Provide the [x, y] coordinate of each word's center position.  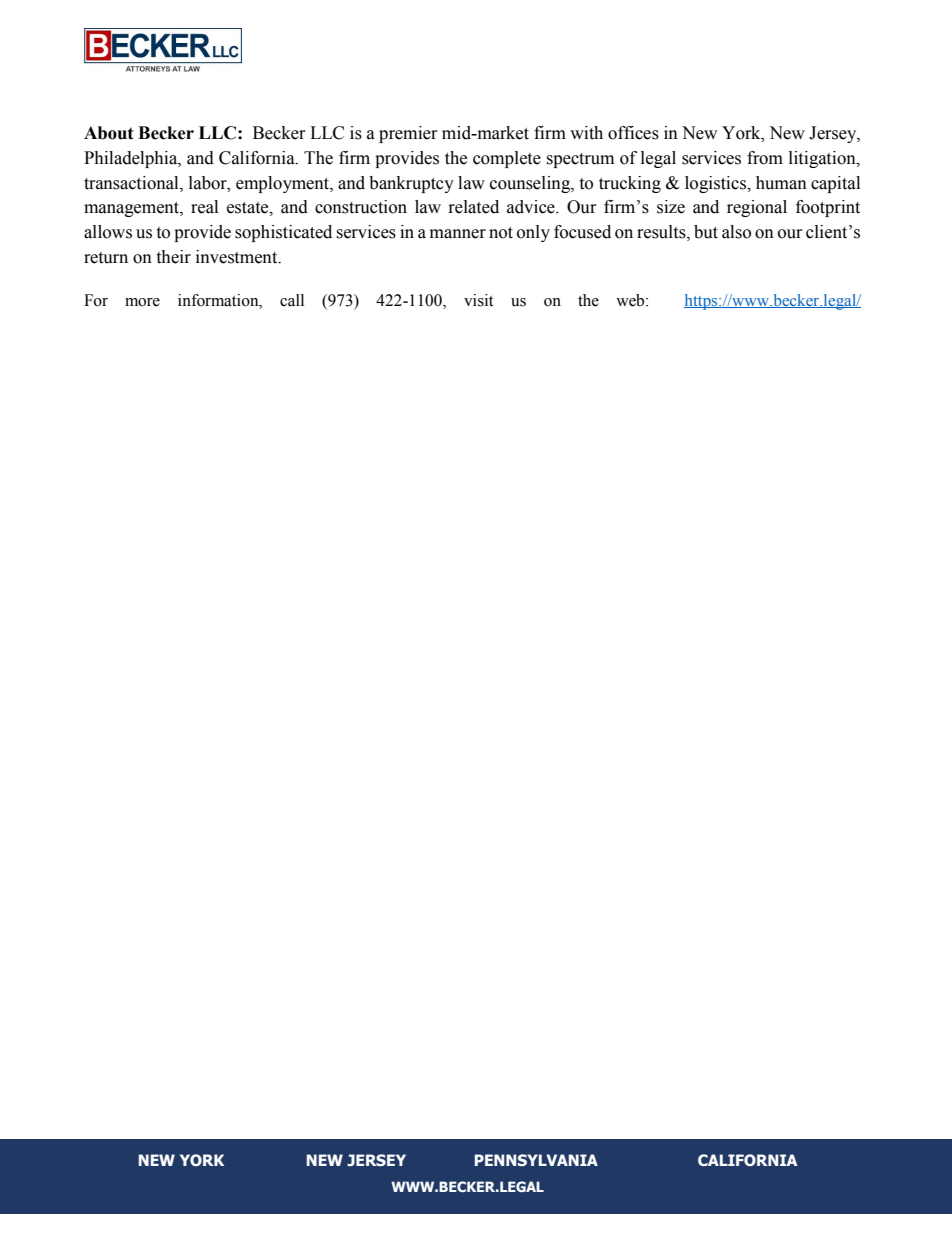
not [501, 233]
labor [209, 183]
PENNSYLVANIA [536, 1160]
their [173, 257]
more [142, 302]
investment [238, 257]
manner [458, 234]
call [292, 300]
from [765, 158]
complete [507, 159]
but [706, 232]
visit [478, 300]
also [736, 232]
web [631, 300]
